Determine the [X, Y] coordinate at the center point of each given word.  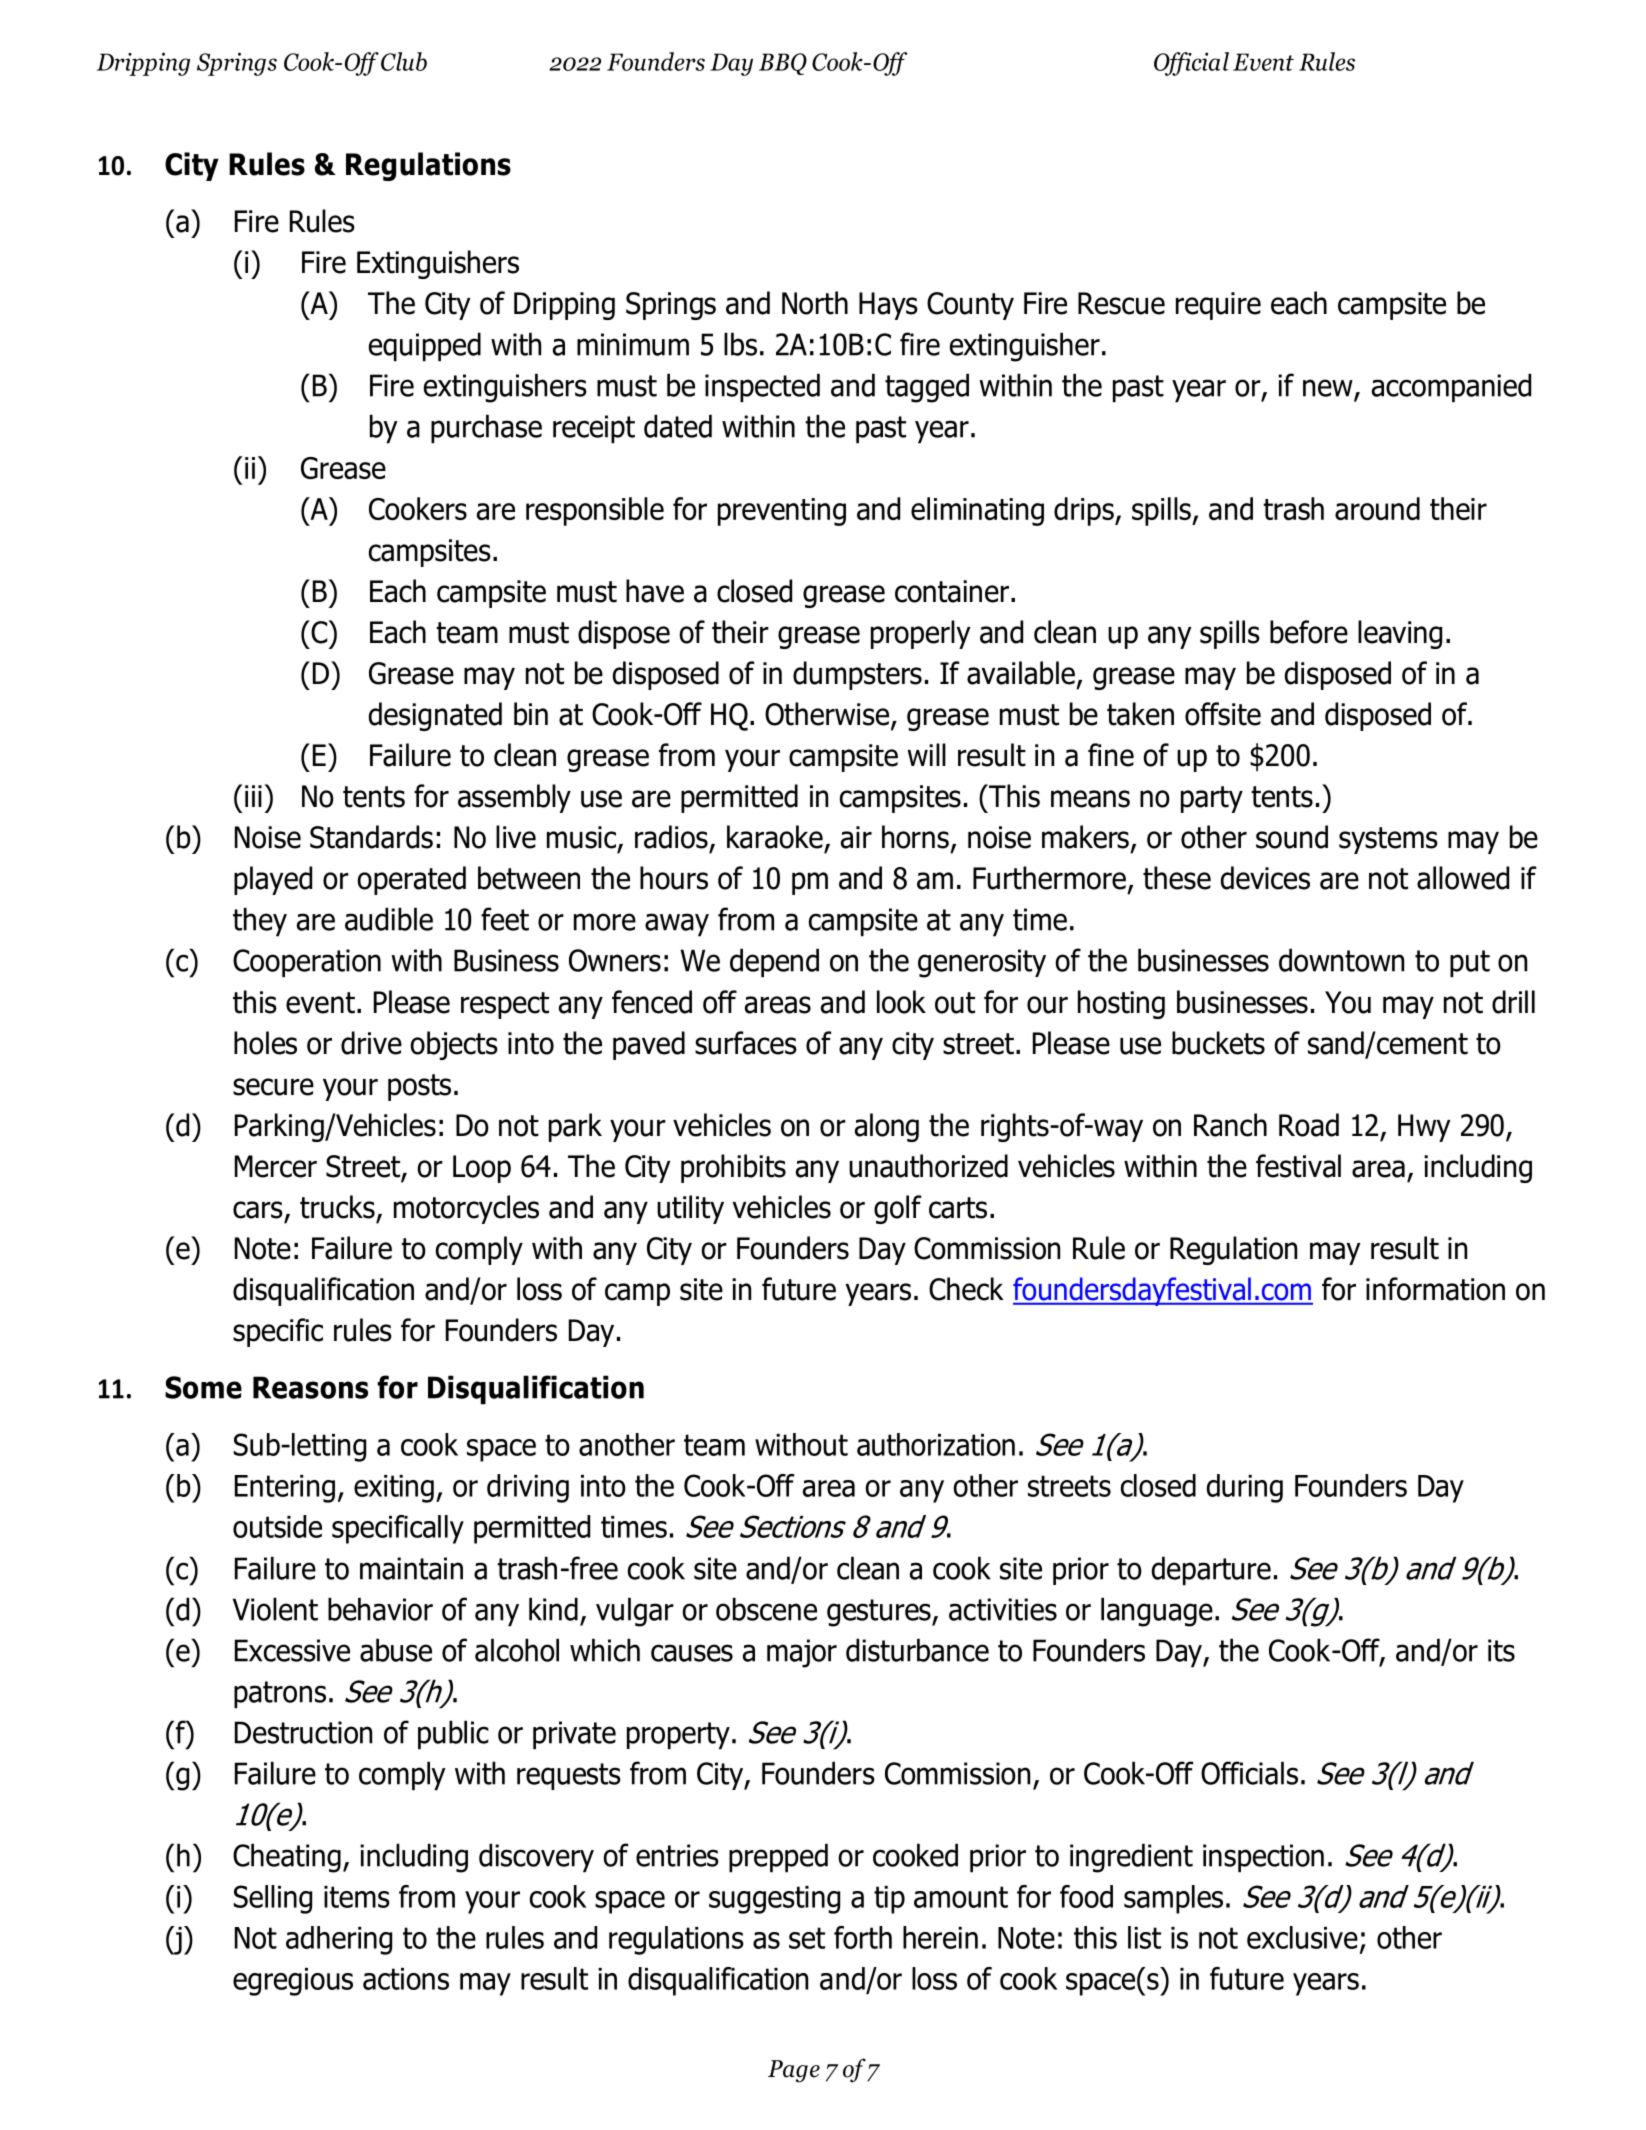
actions [406, 1979]
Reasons [310, 1387]
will [926, 754]
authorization [936, 1444]
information [1435, 1289]
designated [435, 716]
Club [404, 61]
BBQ [783, 64]
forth [863, 1937]
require [1218, 306]
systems [1388, 840]
